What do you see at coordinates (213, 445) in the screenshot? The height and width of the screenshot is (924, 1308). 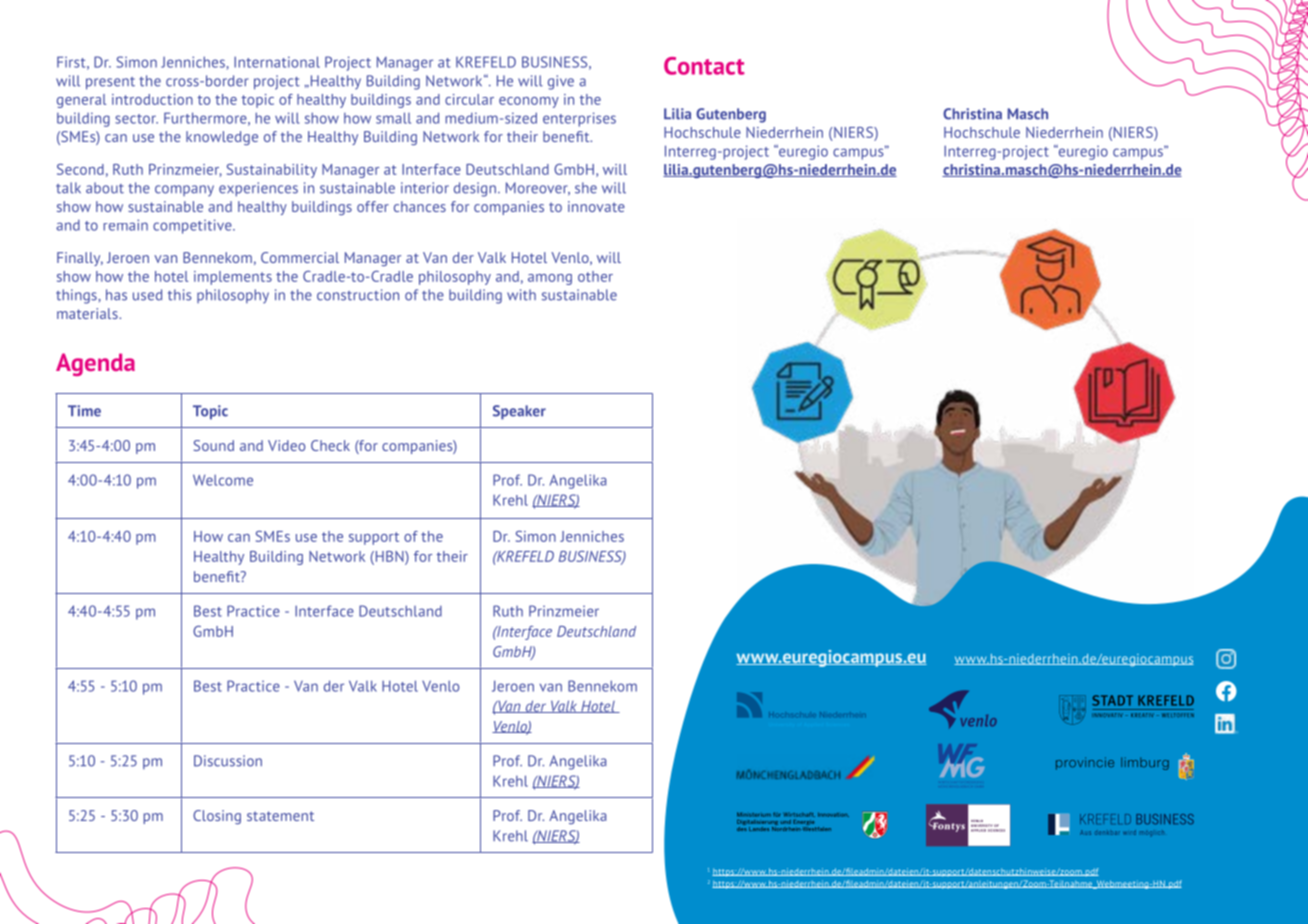 I see `Sound` at bounding box center [213, 445].
